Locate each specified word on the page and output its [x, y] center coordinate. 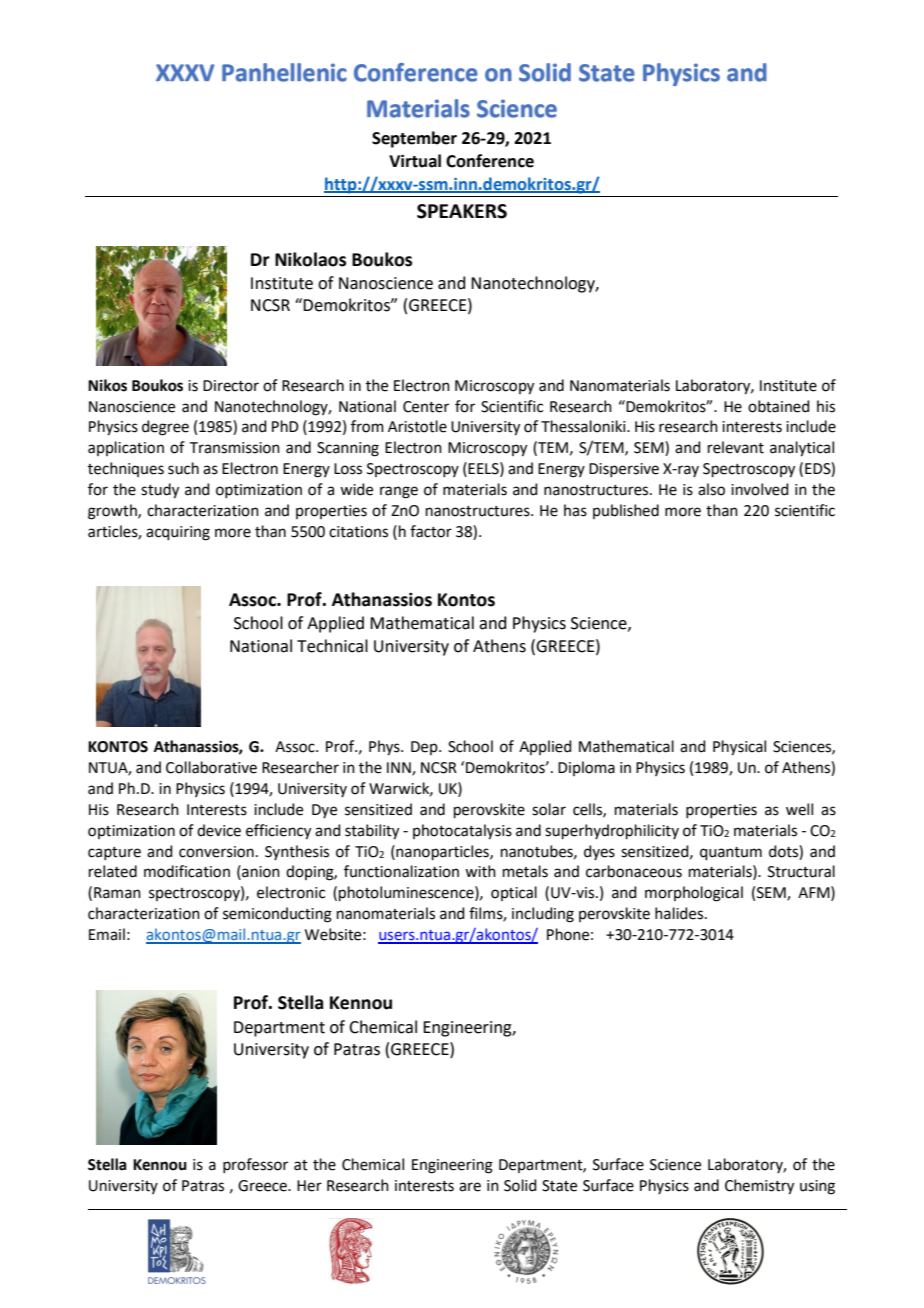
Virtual [415, 161]
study [160, 491]
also [711, 489]
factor [431, 531]
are [470, 1187]
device [219, 830]
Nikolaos [310, 259]
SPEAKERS [462, 211]
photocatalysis [462, 832]
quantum [731, 853]
